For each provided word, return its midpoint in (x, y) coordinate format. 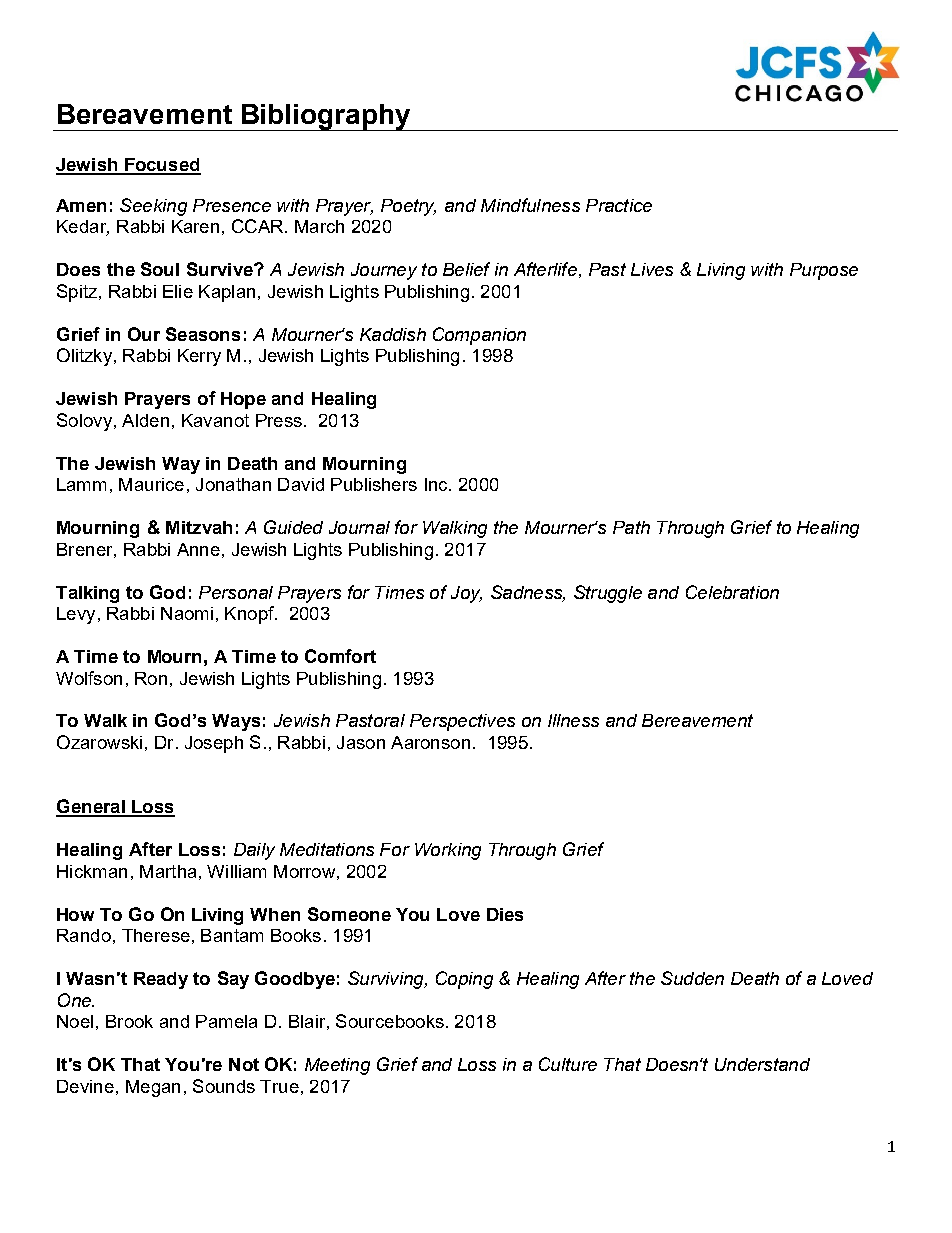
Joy (466, 594)
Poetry (408, 207)
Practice (619, 205)
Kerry (199, 357)
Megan (153, 1088)
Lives (652, 269)
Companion (479, 336)
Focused (161, 166)
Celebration (732, 592)
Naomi (187, 613)
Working (448, 851)
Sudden (692, 978)
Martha (168, 871)
